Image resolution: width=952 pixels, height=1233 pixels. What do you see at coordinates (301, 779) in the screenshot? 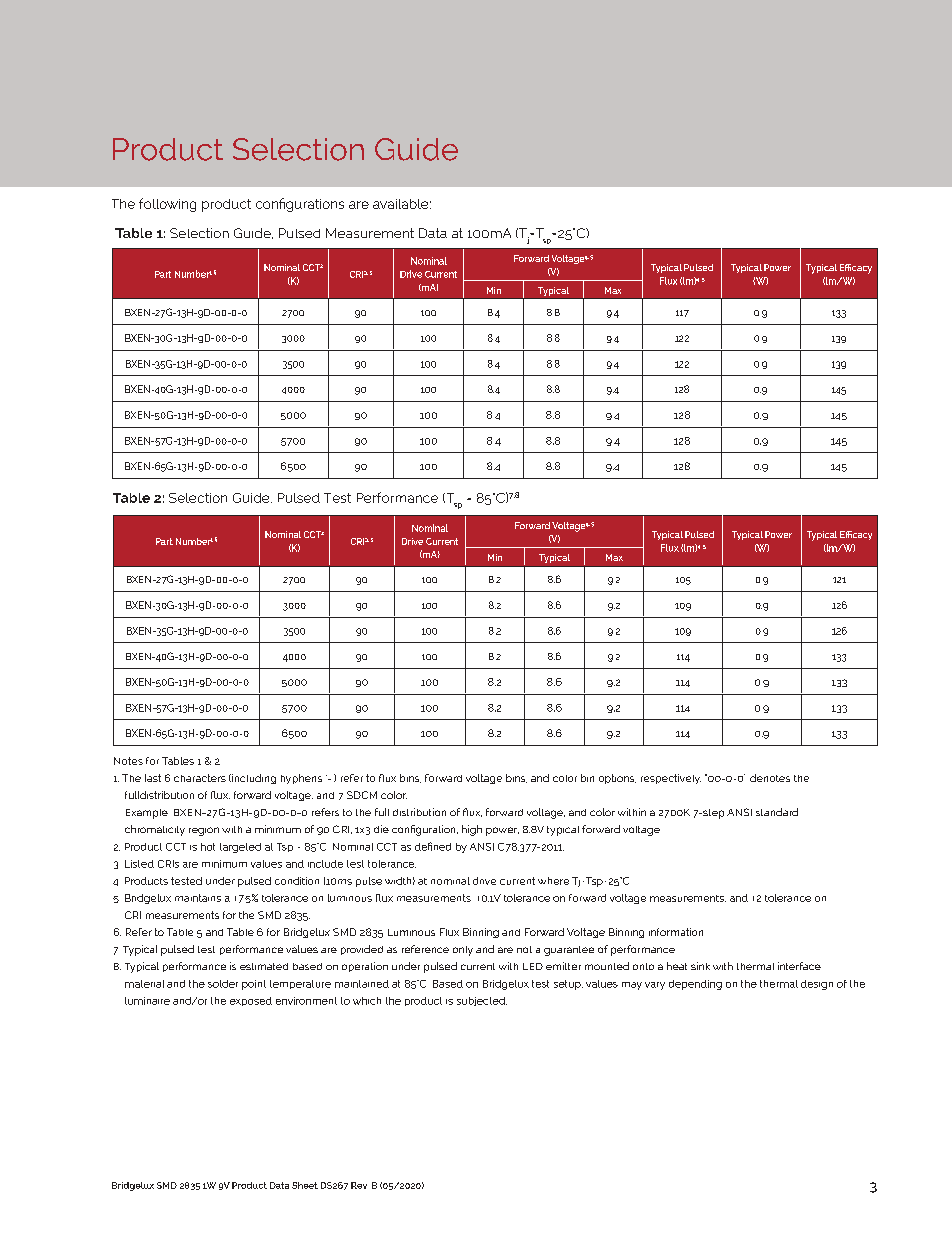
I see `hyphens` at bounding box center [301, 779].
